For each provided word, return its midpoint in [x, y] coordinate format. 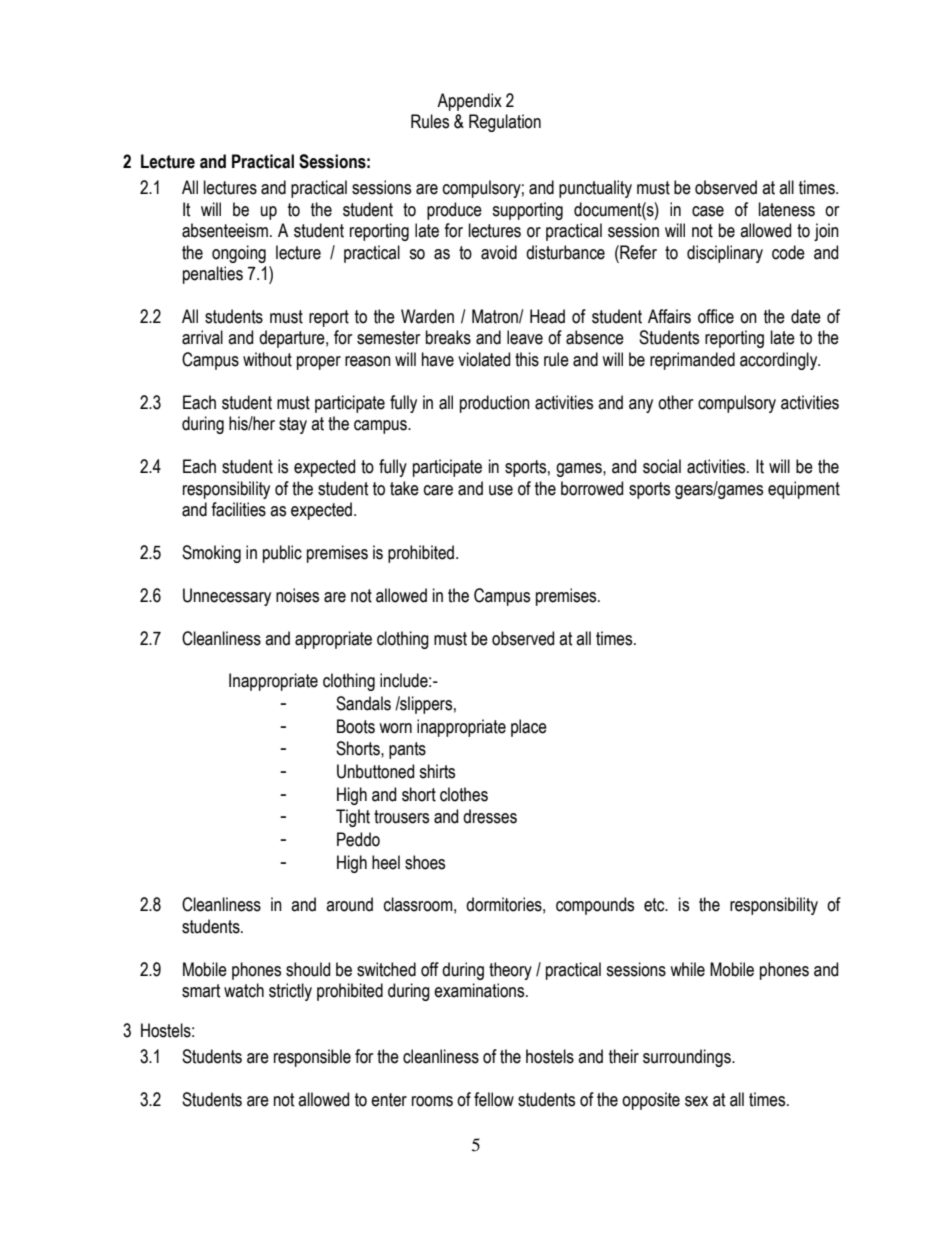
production [495, 404]
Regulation [505, 123]
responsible [312, 1058]
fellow [494, 1099]
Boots [356, 726]
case [708, 211]
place [529, 728]
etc [655, 905]
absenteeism [225, 230]
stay [293, 425]
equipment [804, 490]
